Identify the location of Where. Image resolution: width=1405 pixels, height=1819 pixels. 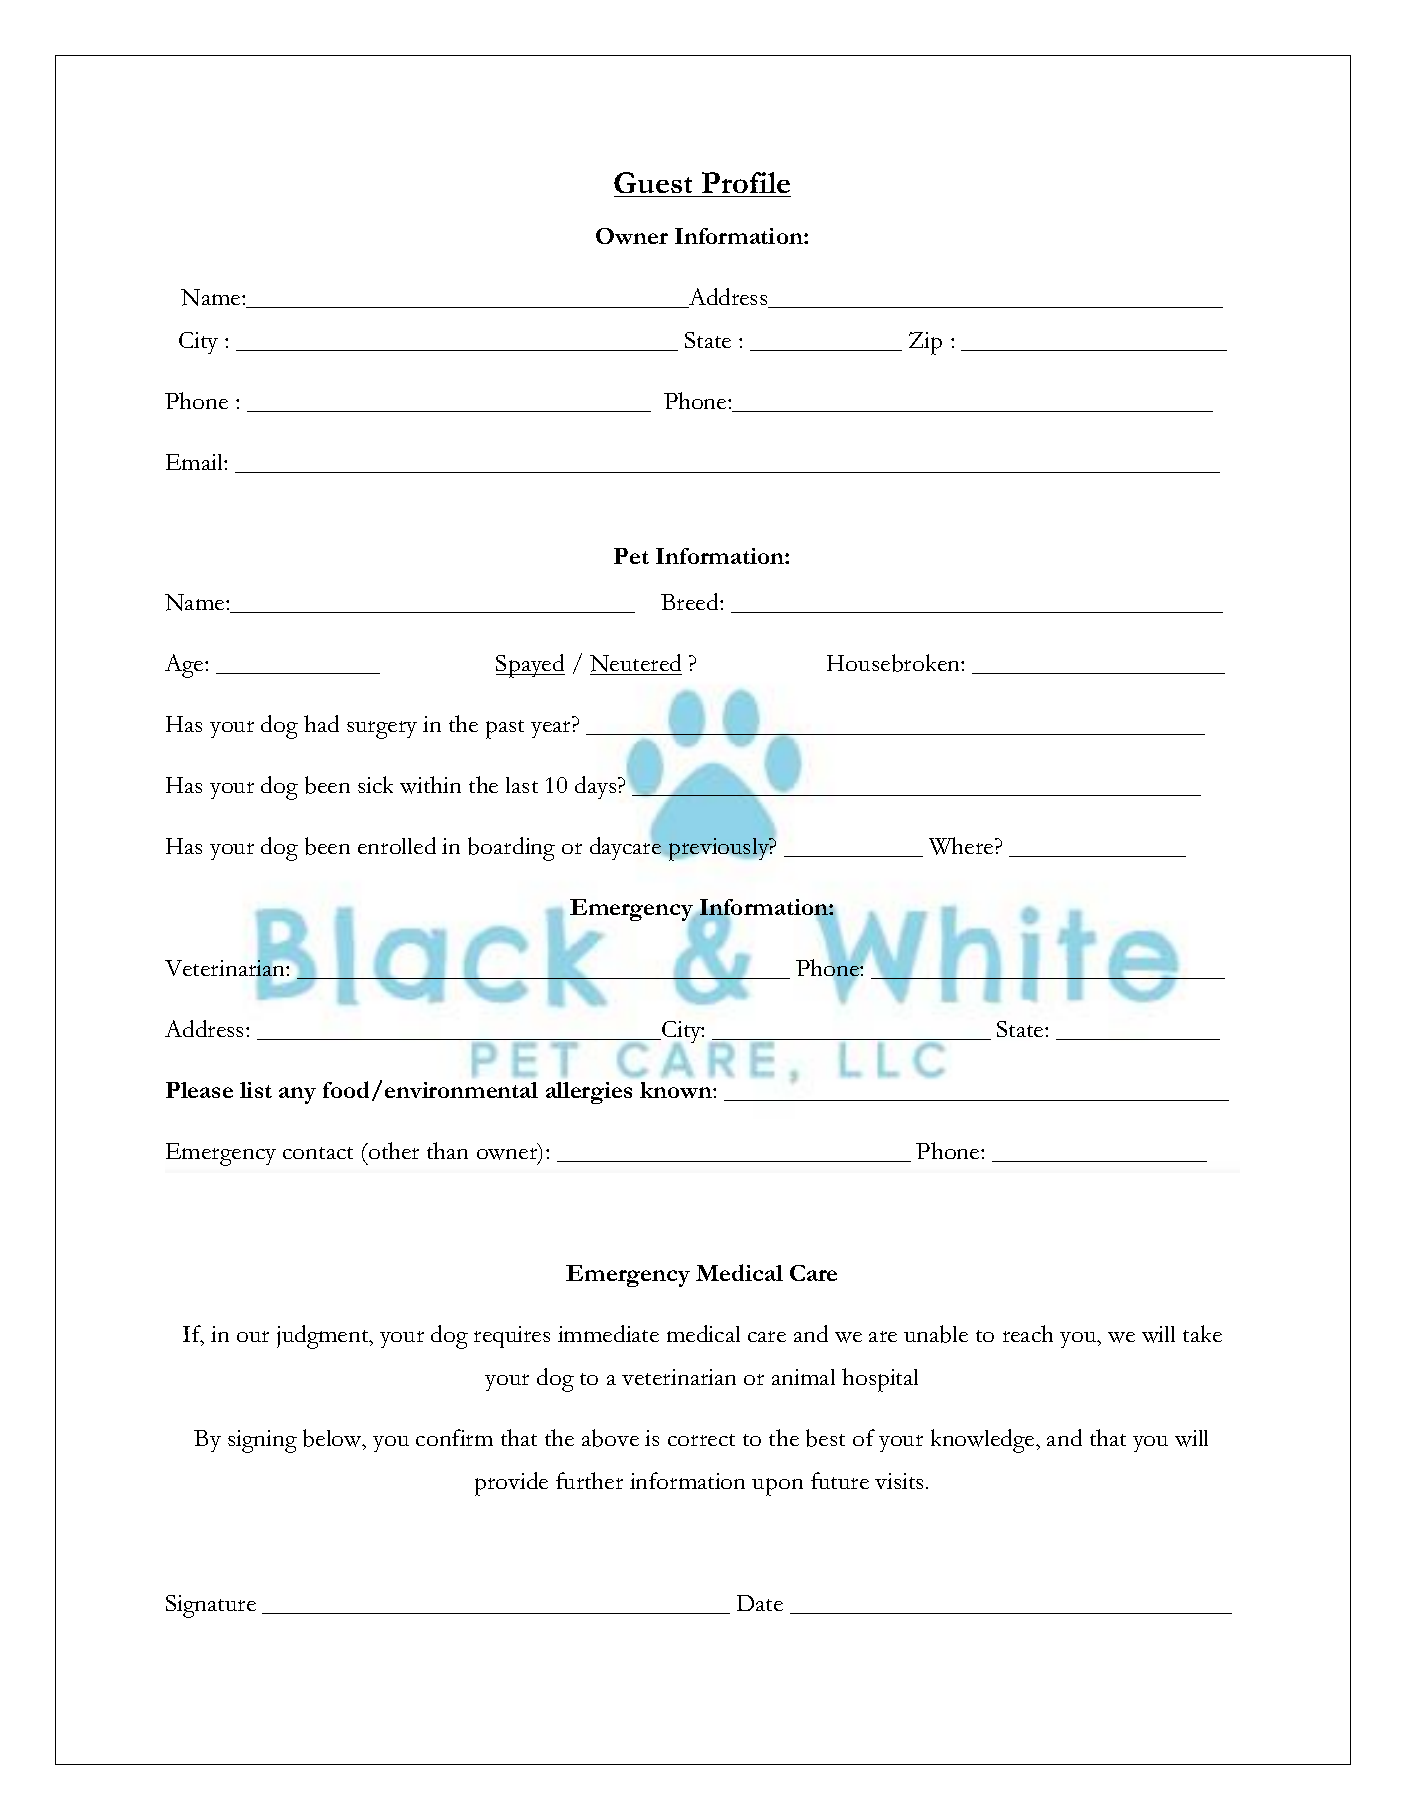
(962, 846).
